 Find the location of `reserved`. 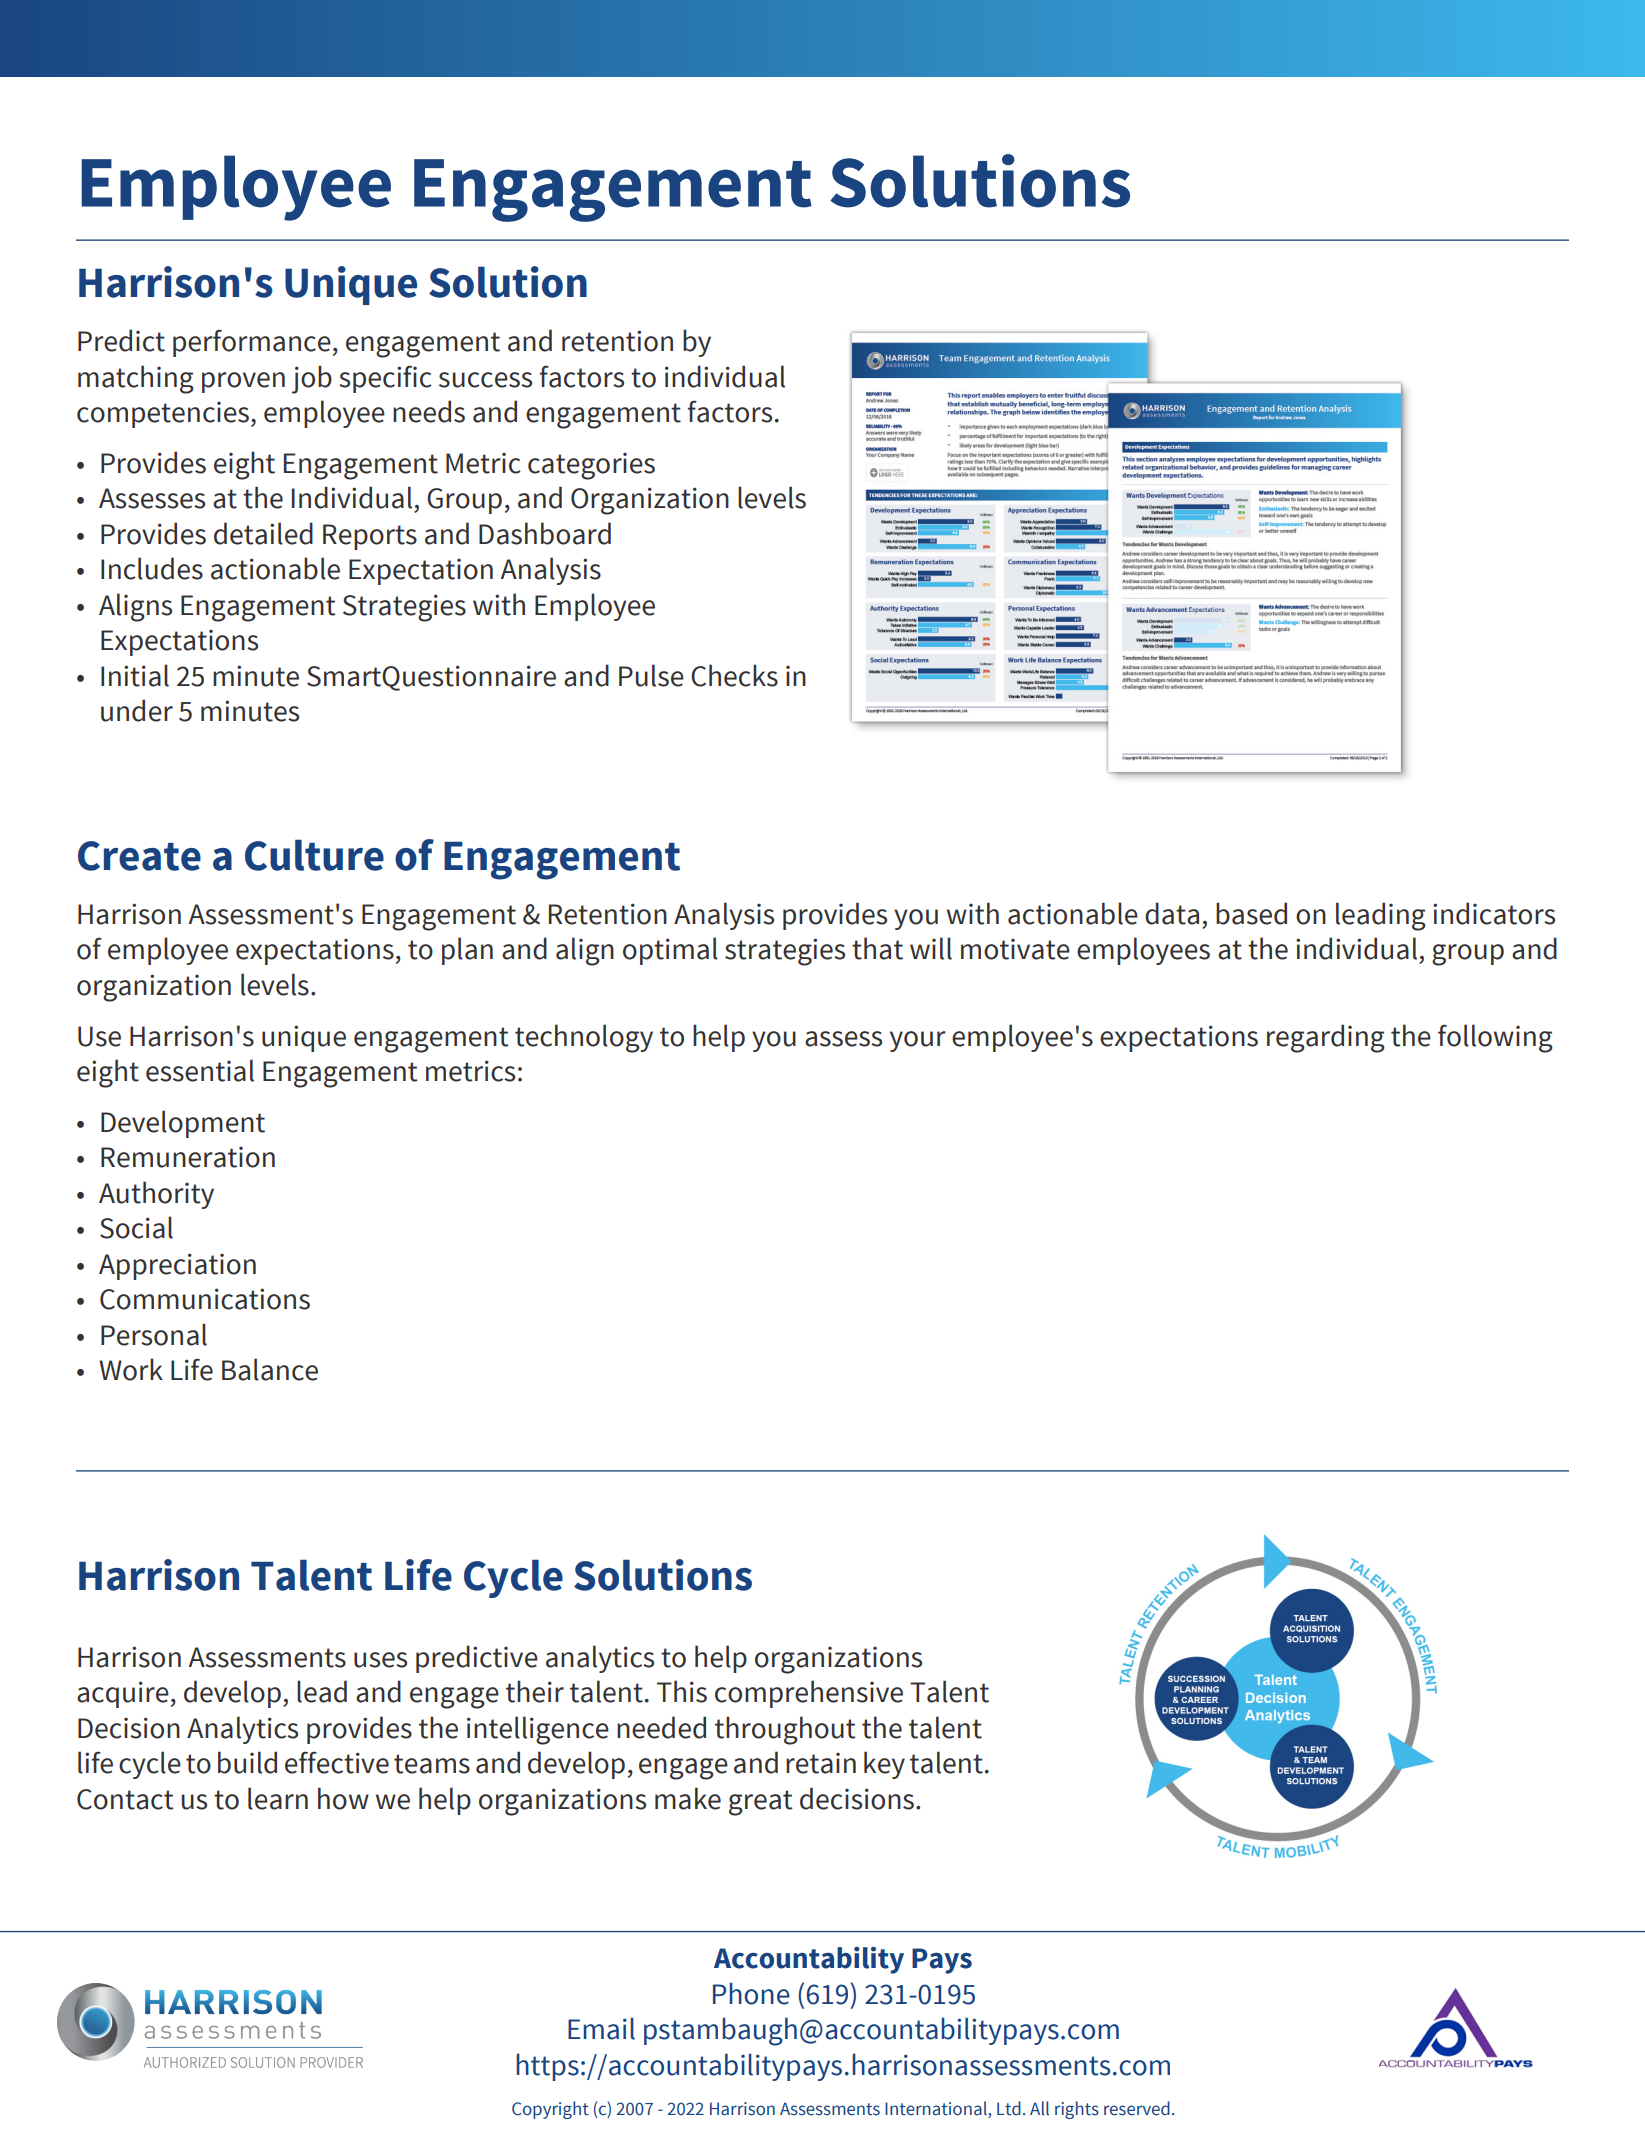

reserved is located at coordinates (1137, 2108).
